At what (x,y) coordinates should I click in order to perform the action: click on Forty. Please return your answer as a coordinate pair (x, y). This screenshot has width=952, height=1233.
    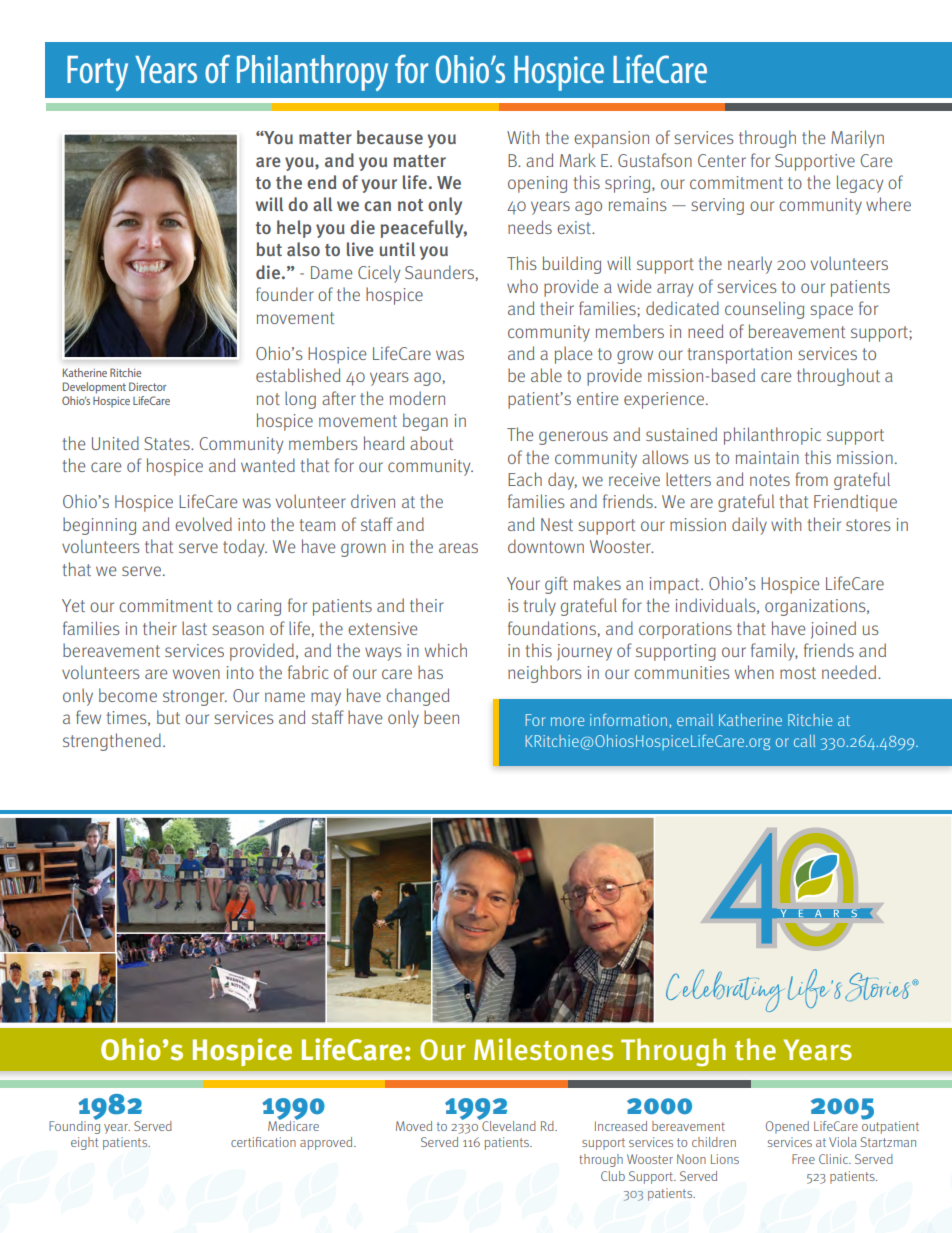
    Looking at the image, I should click on (97, 73).
